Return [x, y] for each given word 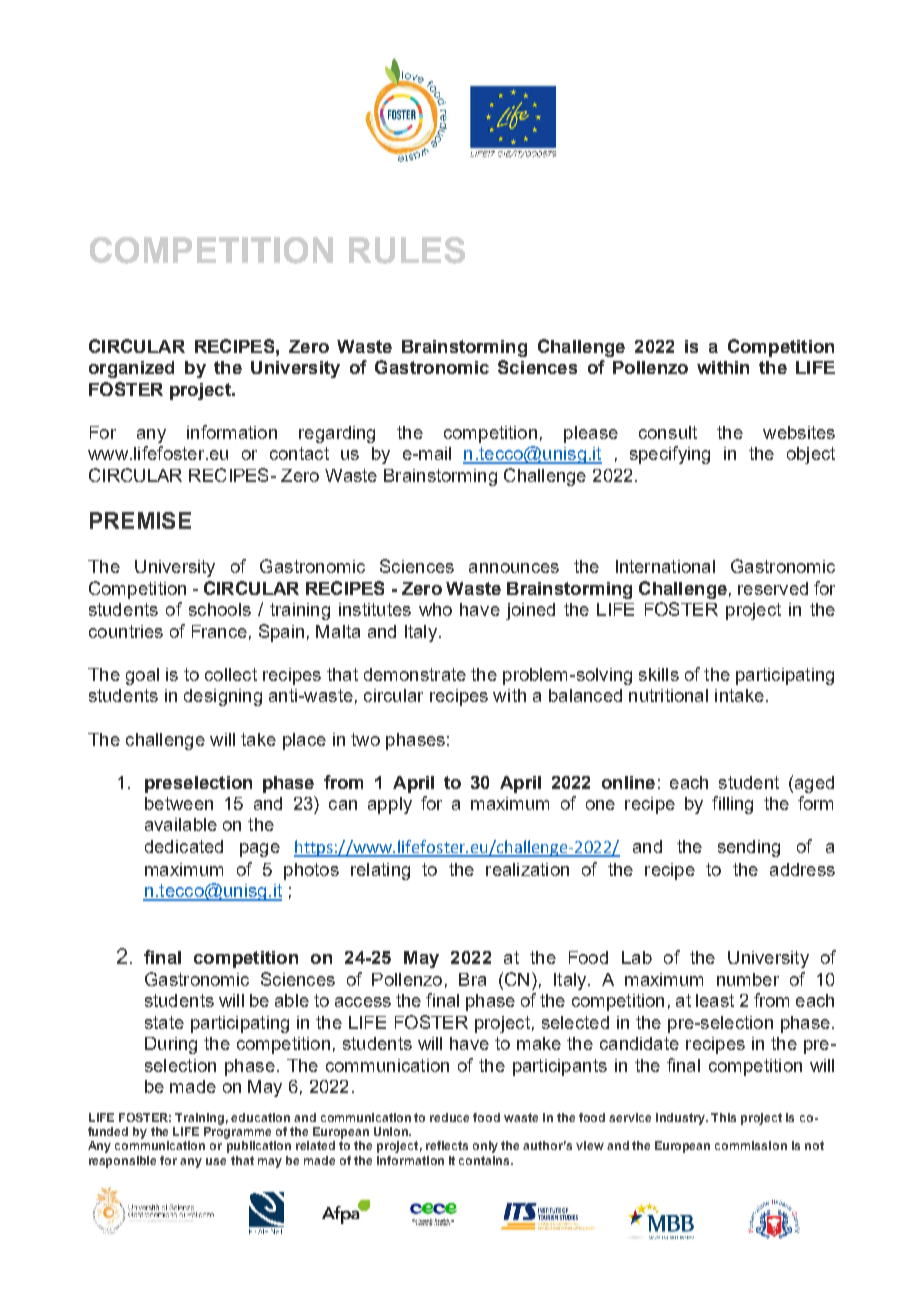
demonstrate [415, 674]
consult [668, 432]
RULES [407, 250]
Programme [237, 1133]
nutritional [668, 695]
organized [131, 369]
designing [223, 697]
